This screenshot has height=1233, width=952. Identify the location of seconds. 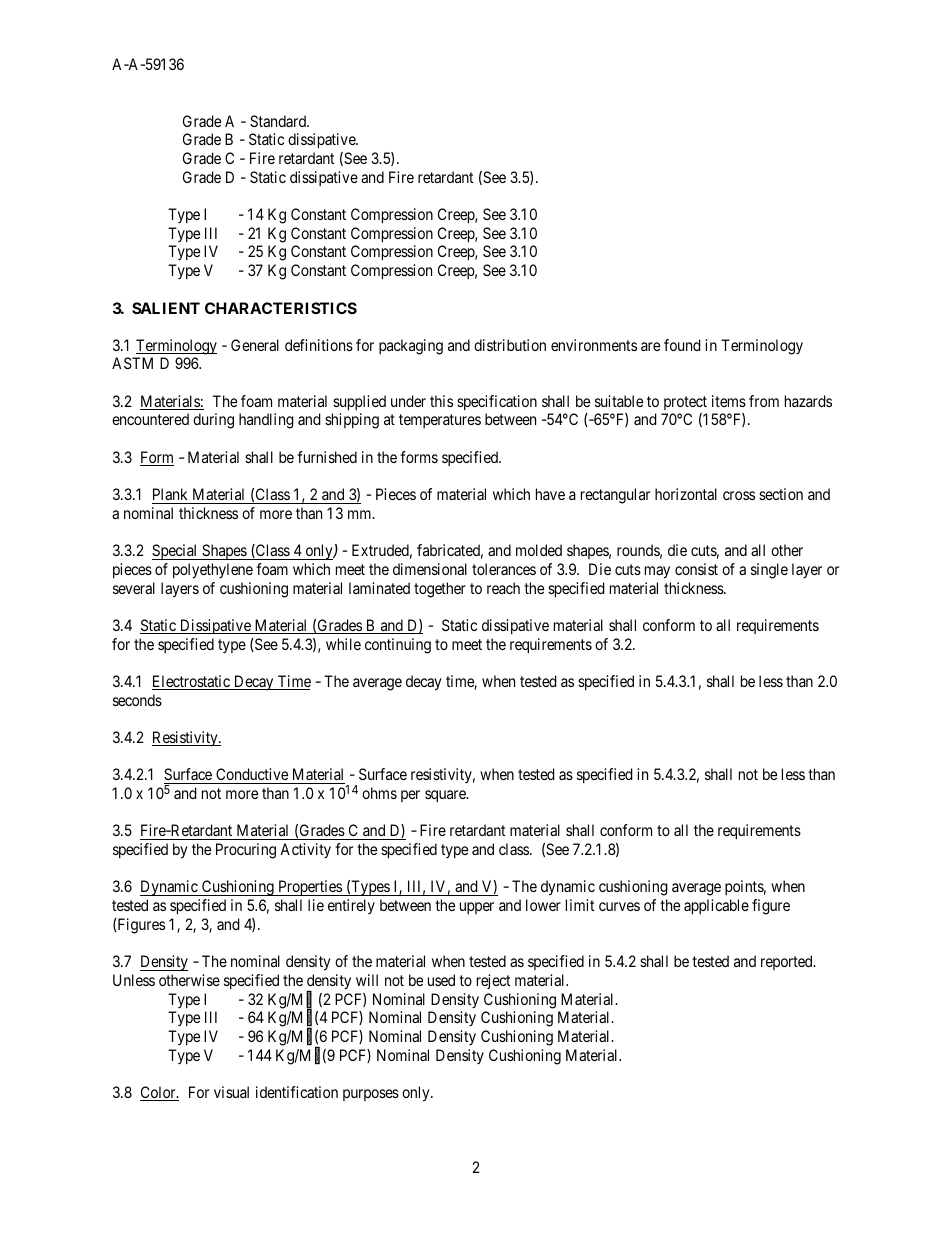
(137, 700).
